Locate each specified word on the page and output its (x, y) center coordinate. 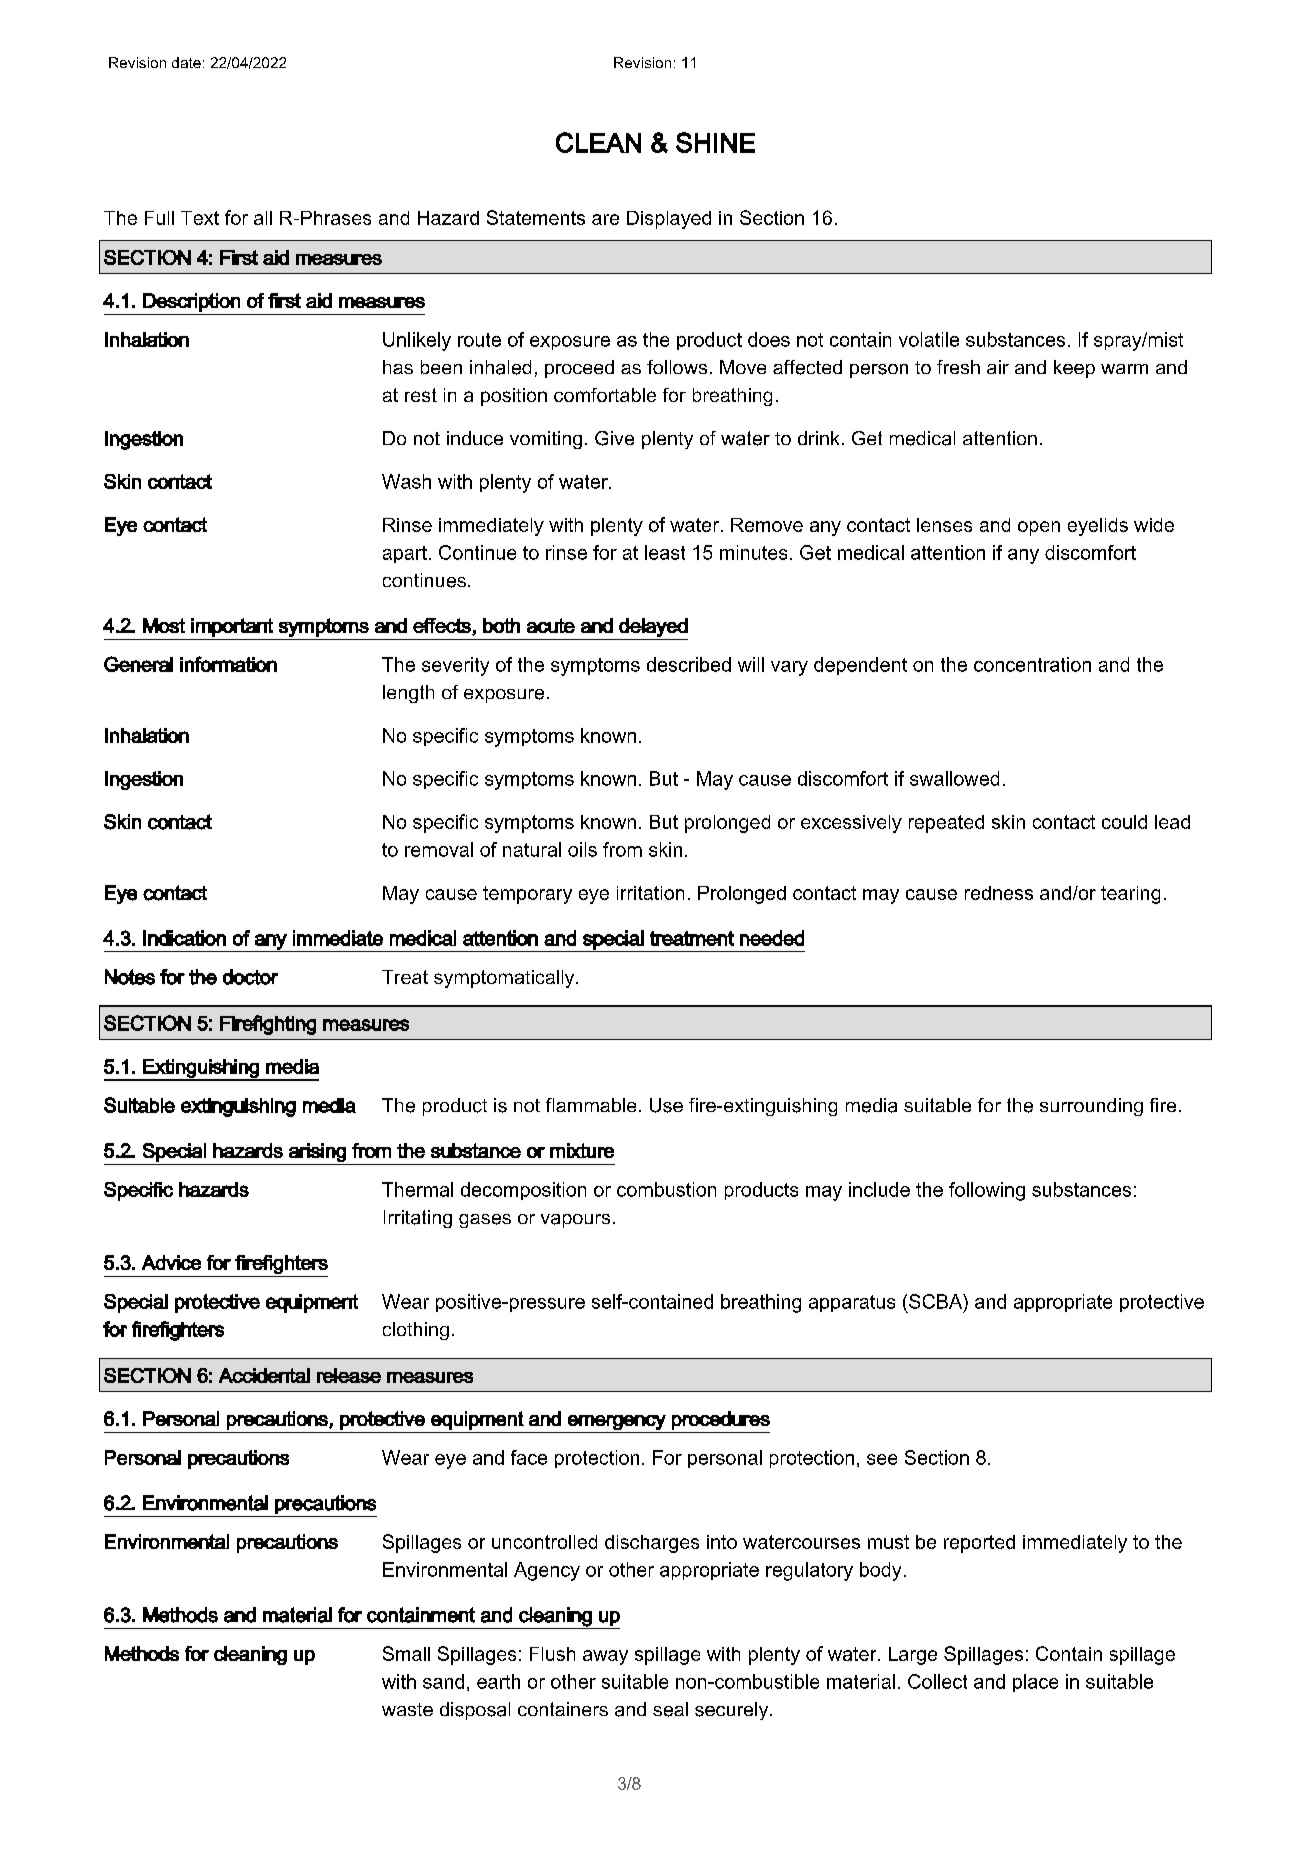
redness (999, 893)
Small (406, 1653)
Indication (184, 938)
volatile (929, 339)
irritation (650, 893)
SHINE (715, 142)
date (186, 62)
